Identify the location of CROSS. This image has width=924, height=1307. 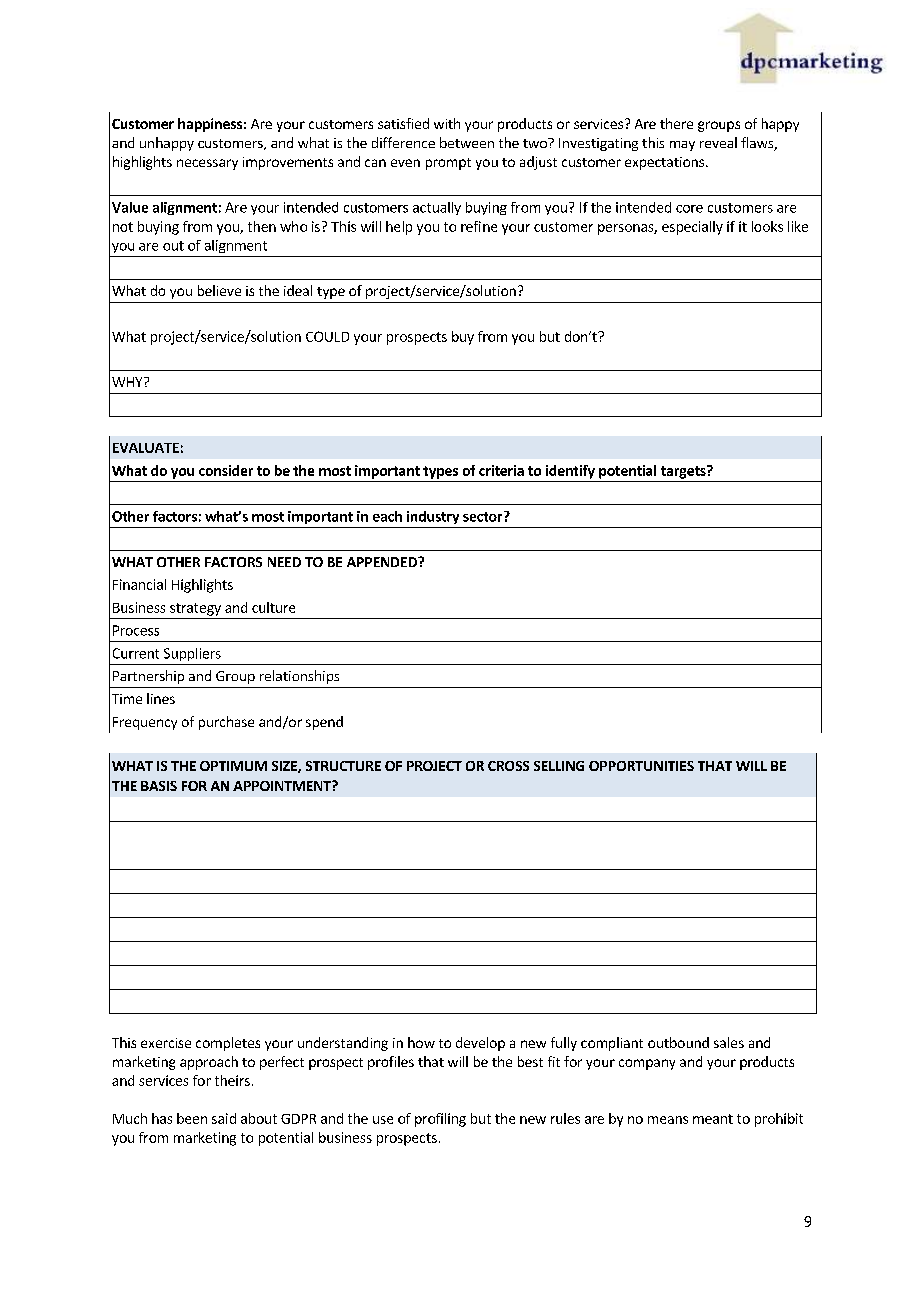
(508, 766).
